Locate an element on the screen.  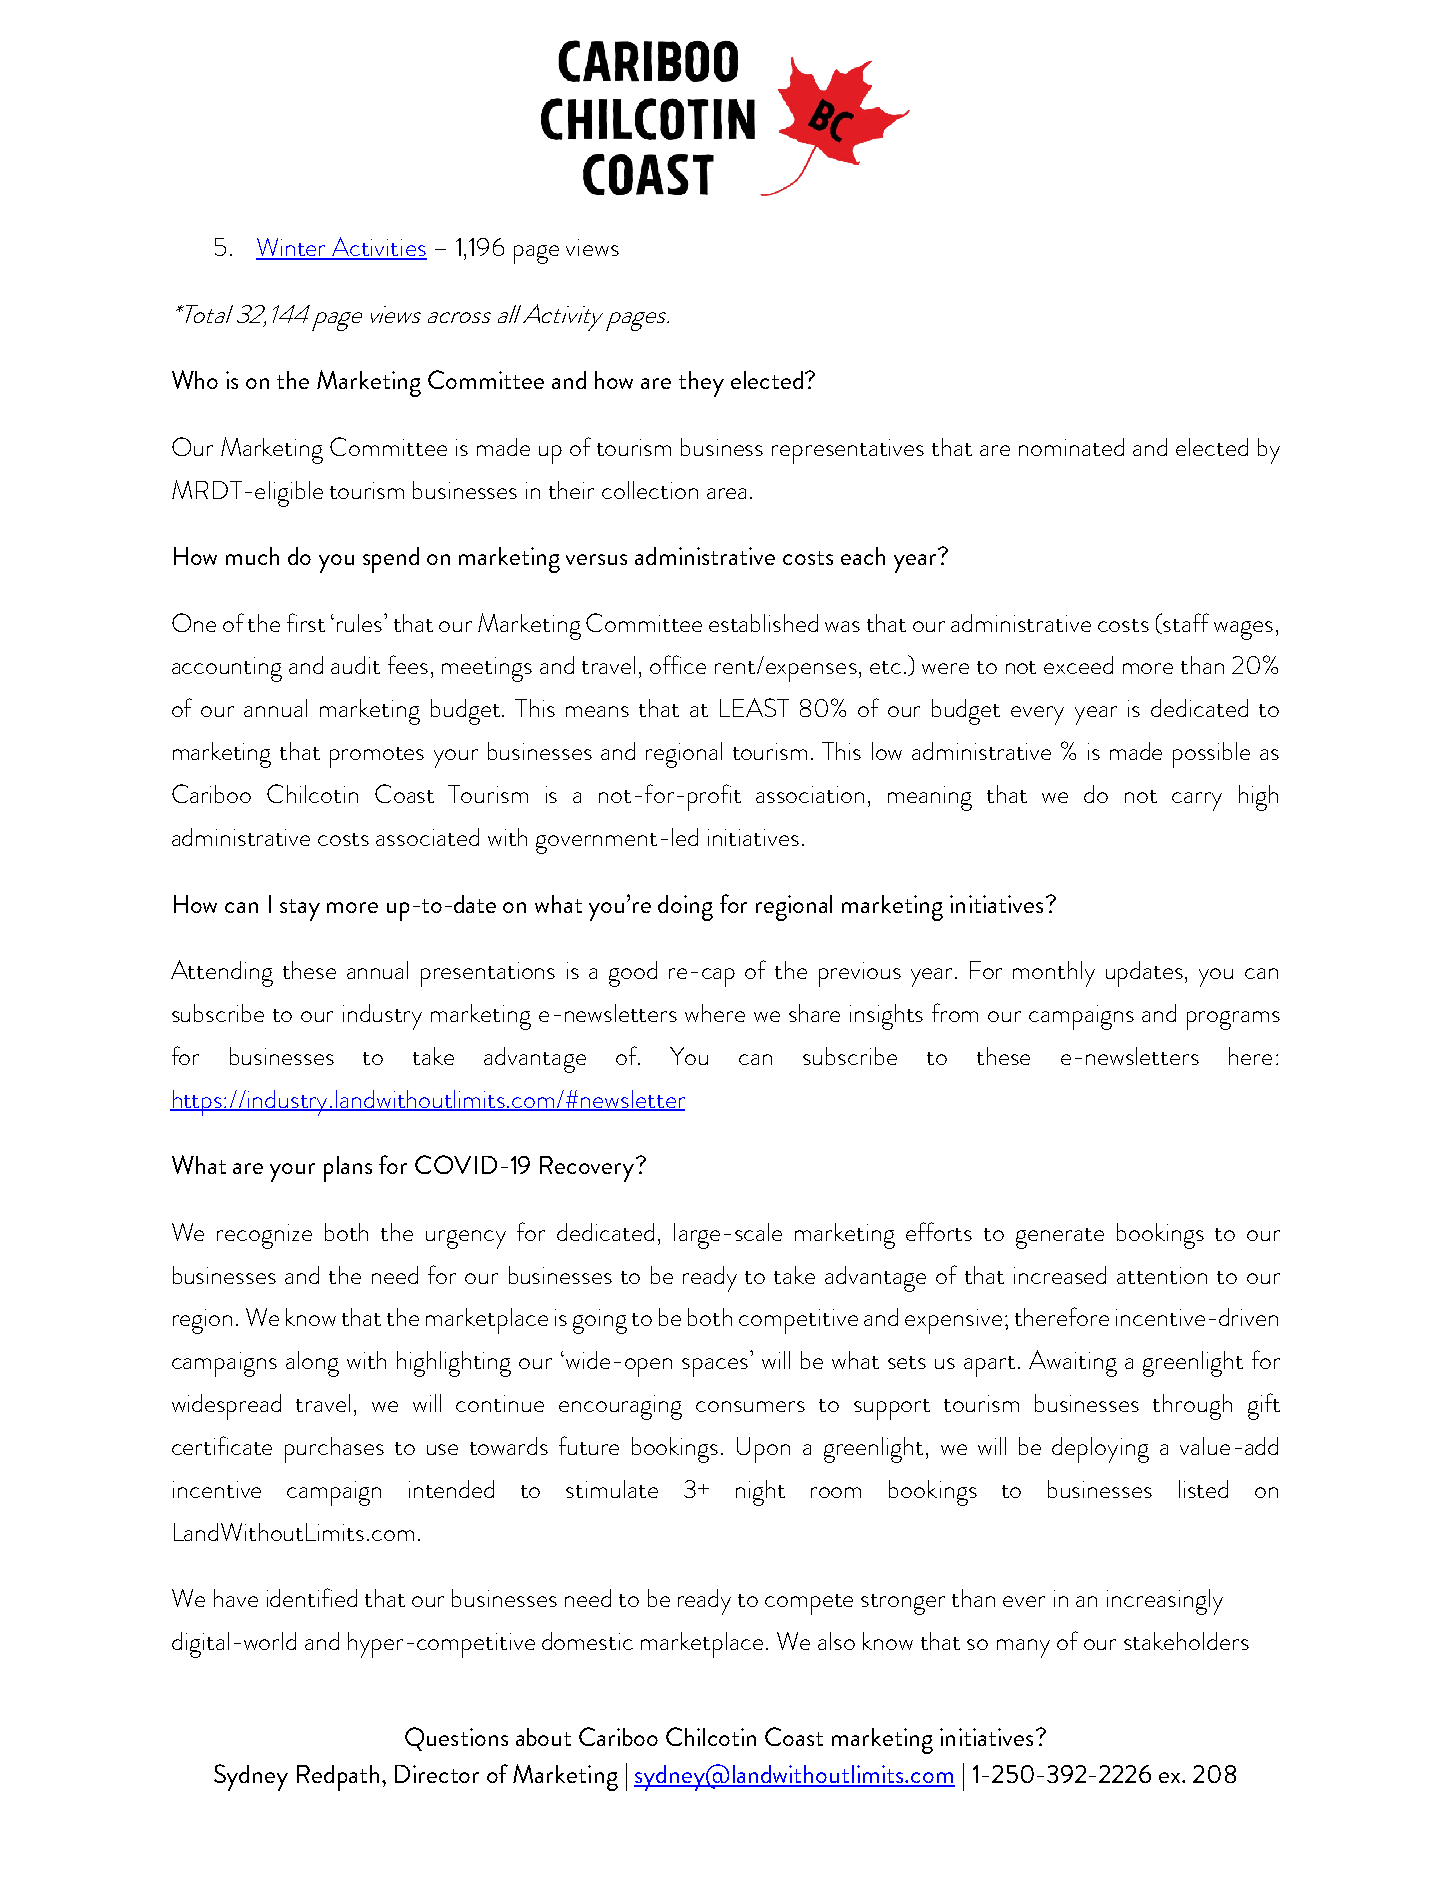
also is located at coordinates (836, 1641).
